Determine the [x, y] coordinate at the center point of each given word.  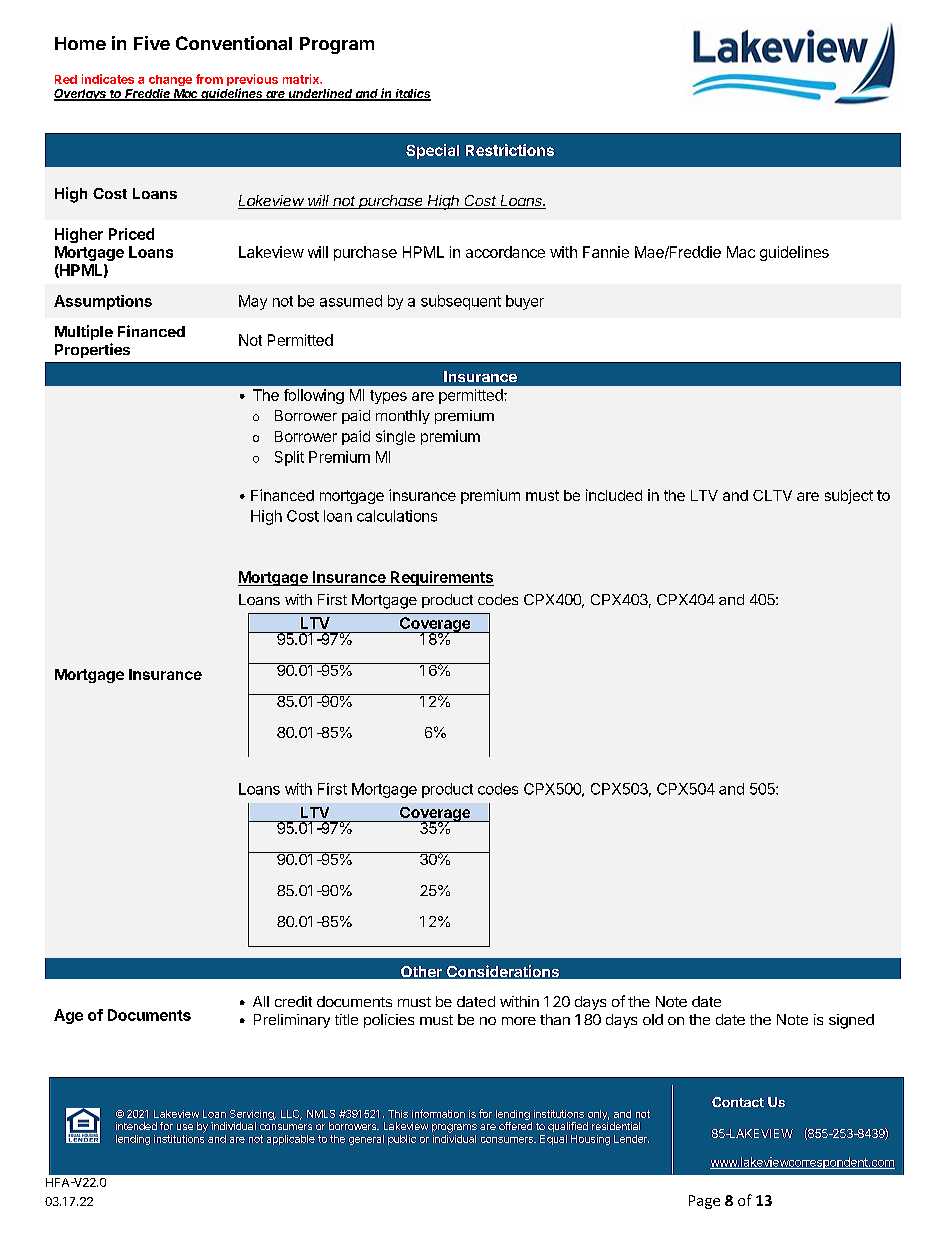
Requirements [441, 578]
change [170, 80]
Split [289, 458]
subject [849, 496]
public [402, 1140]
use [185, 1127]
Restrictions [510, 150]
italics [412, 95]
